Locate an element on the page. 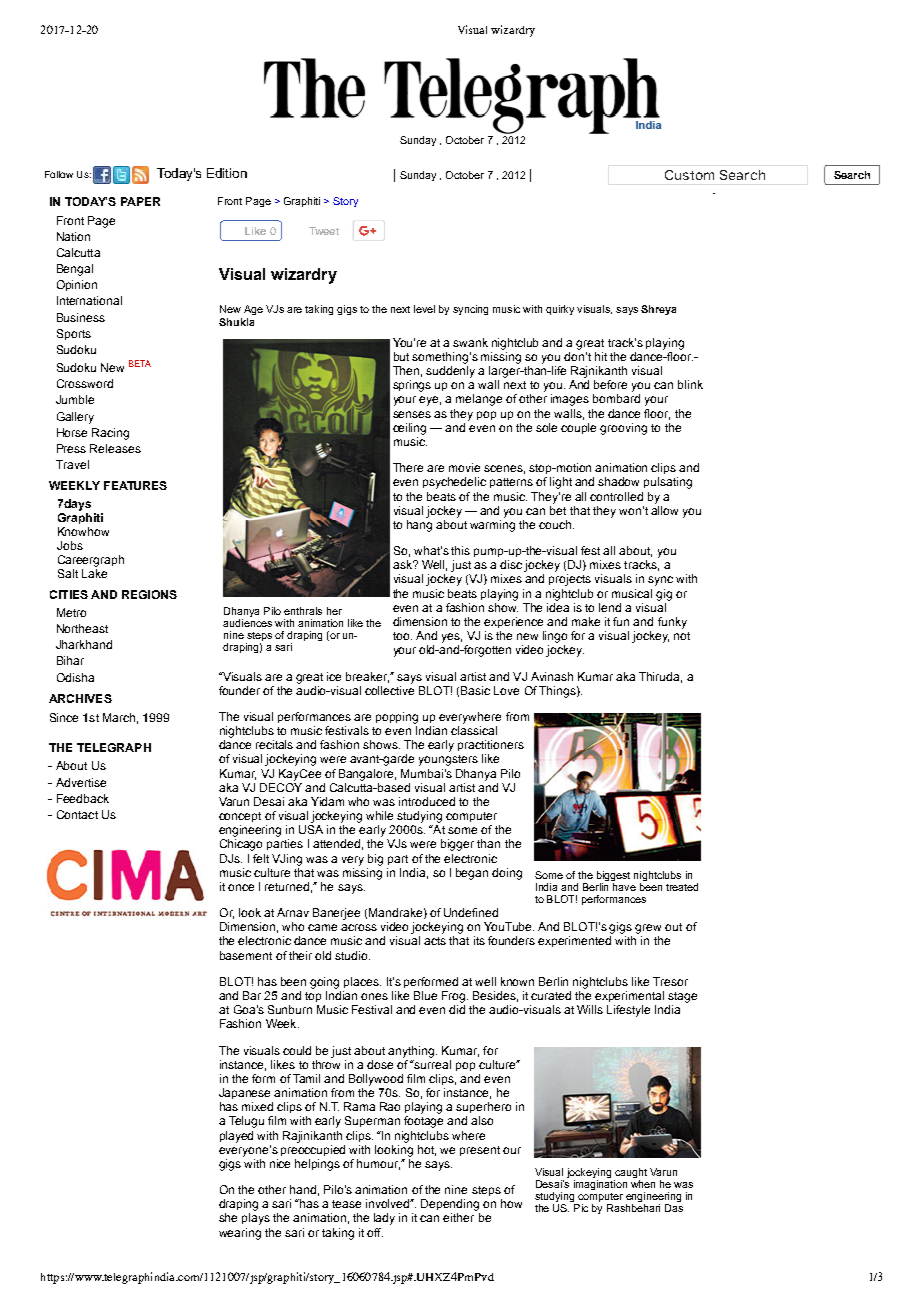 This document has height=1307, width=924. studio is located at coordinates (352, 955).
